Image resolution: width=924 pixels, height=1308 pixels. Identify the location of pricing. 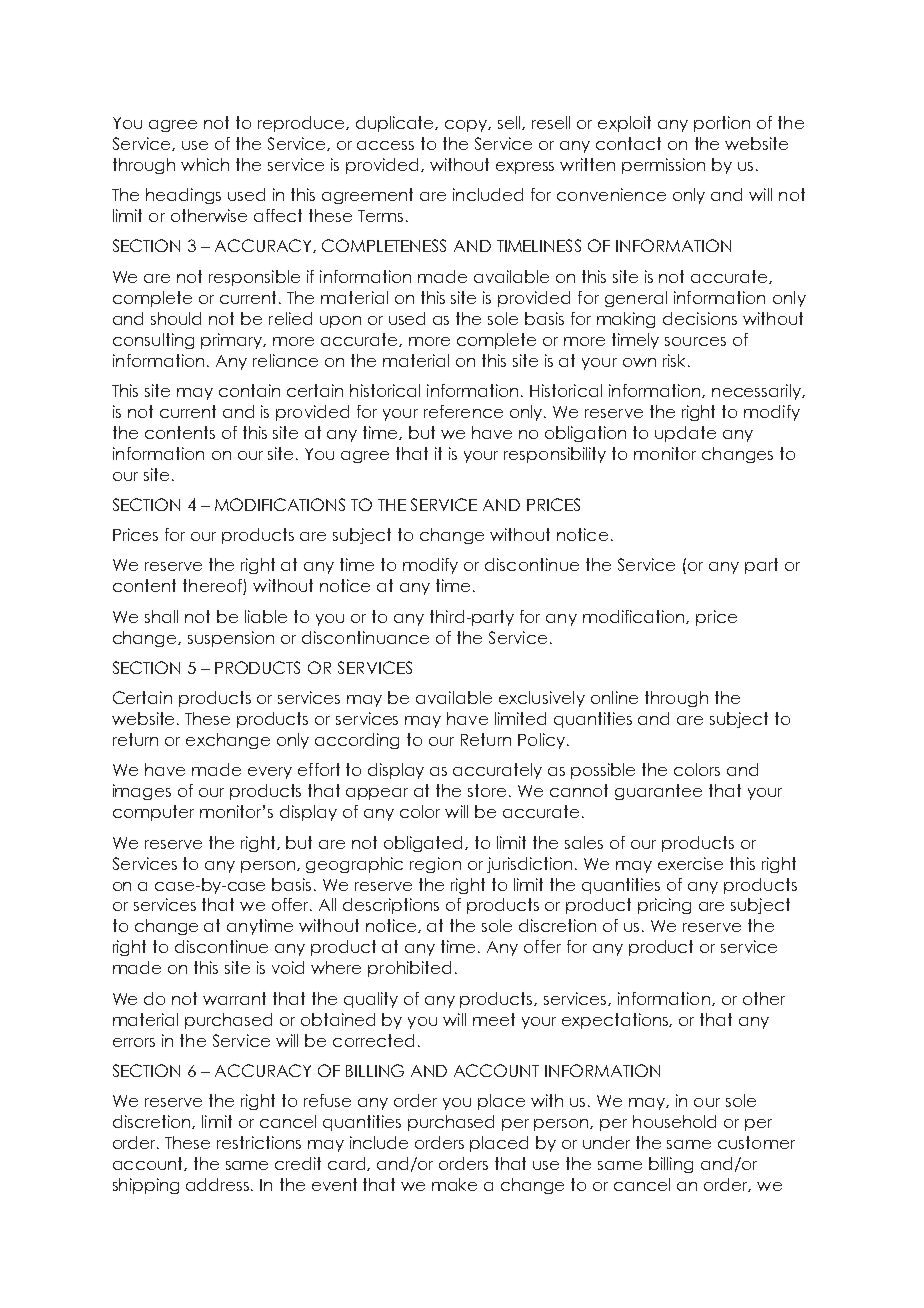
(664, 906).
